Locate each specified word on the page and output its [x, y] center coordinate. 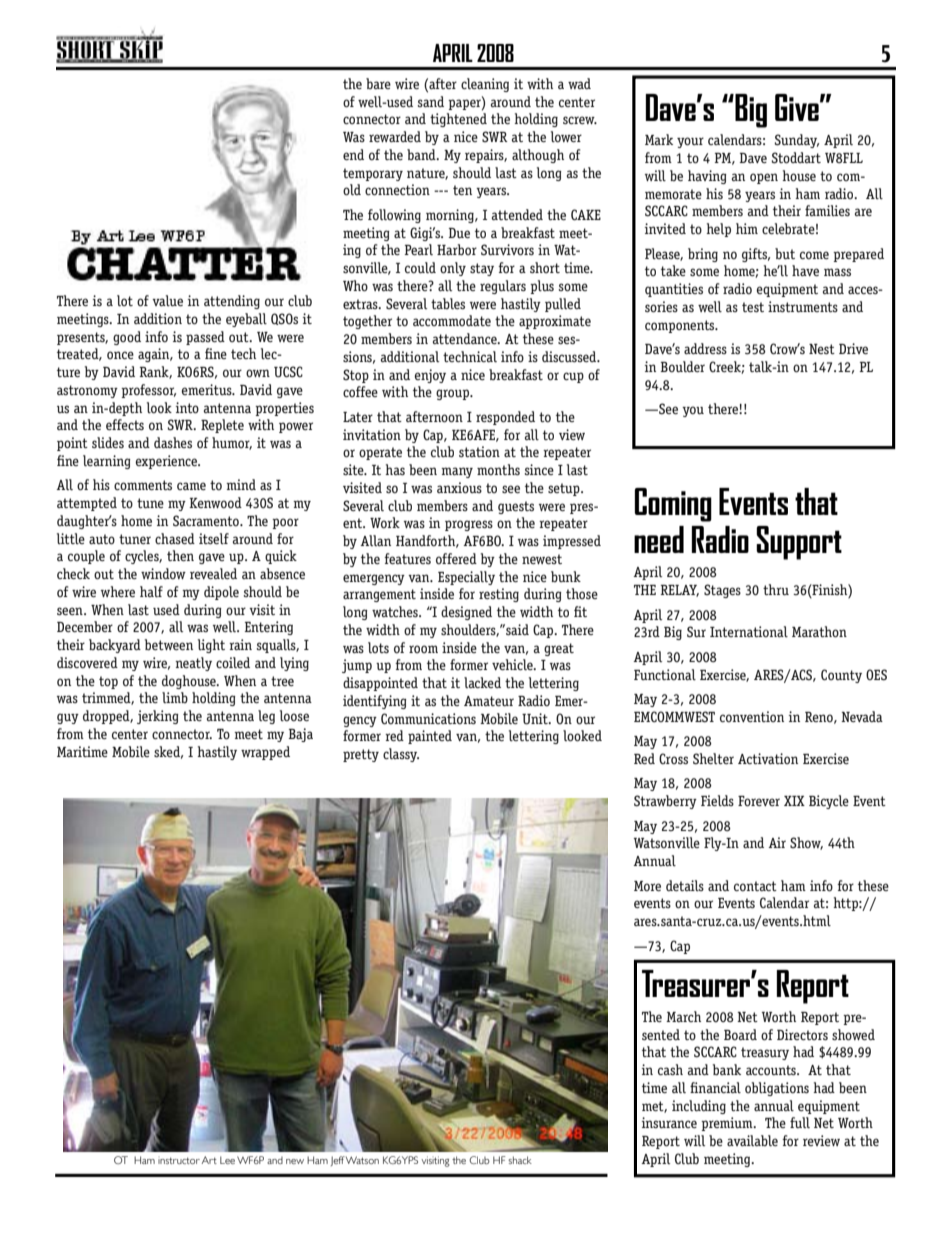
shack [520, 1160]
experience [168, 462]
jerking [158, 717]
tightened [458, 120]
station [479, 451]
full [800, 1122]
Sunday [796, 141]
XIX [794, 801]
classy [401, 755]
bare [378, 83]
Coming [673, 505]
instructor [179, 1160]
